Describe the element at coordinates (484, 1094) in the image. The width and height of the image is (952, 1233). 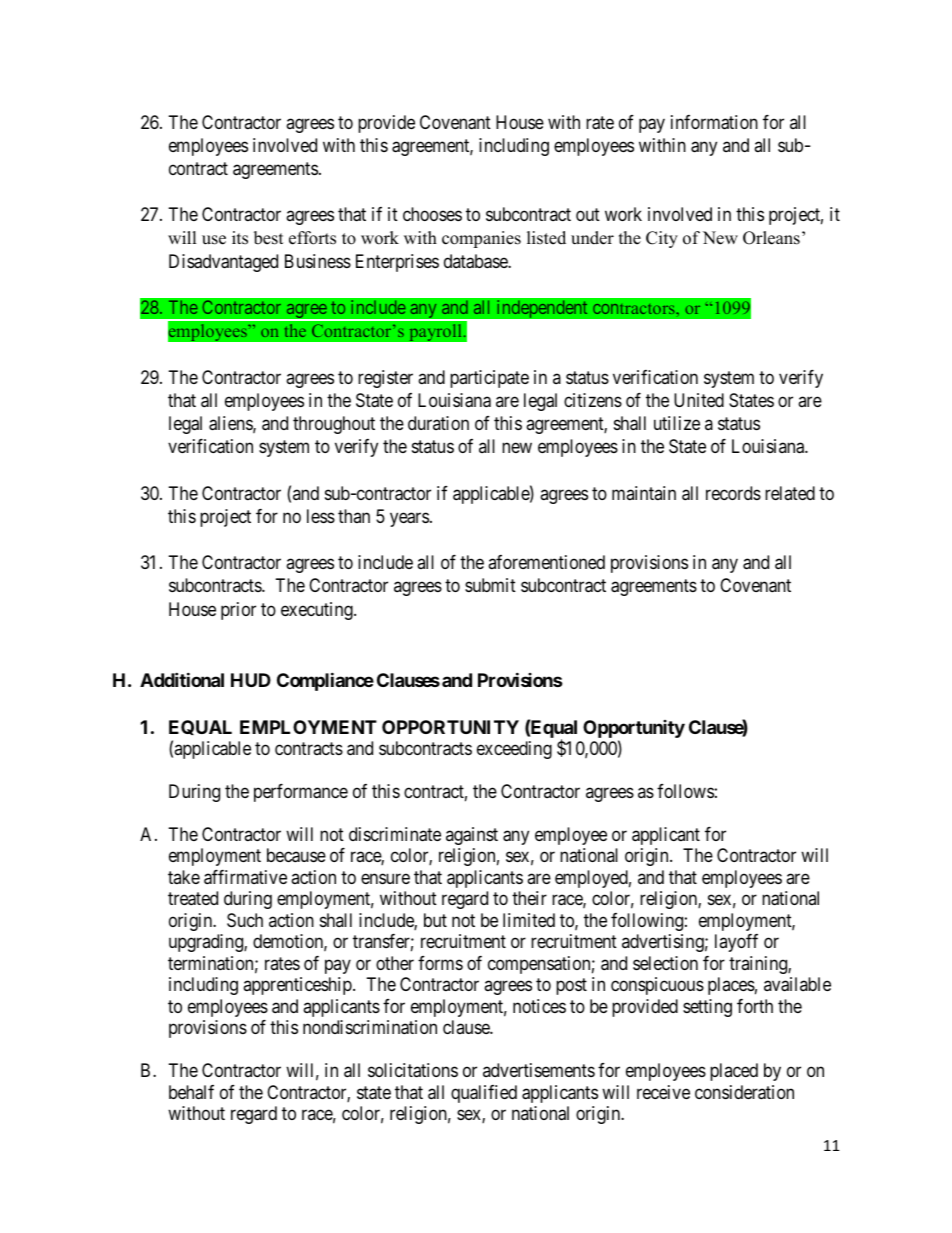
I see `qualified` at that location.
